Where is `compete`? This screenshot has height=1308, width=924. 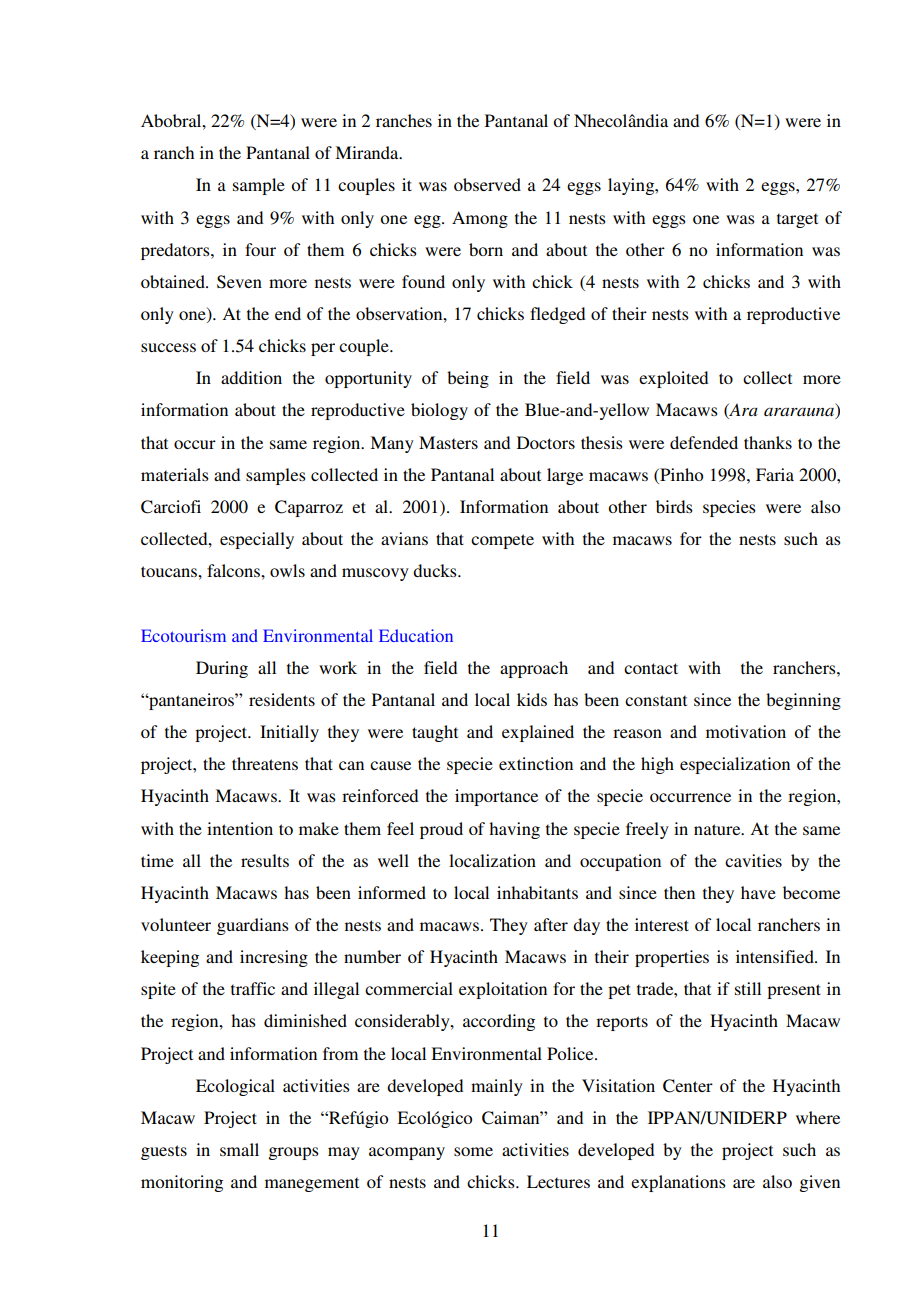
compete is located at coordinates (502, 541).
